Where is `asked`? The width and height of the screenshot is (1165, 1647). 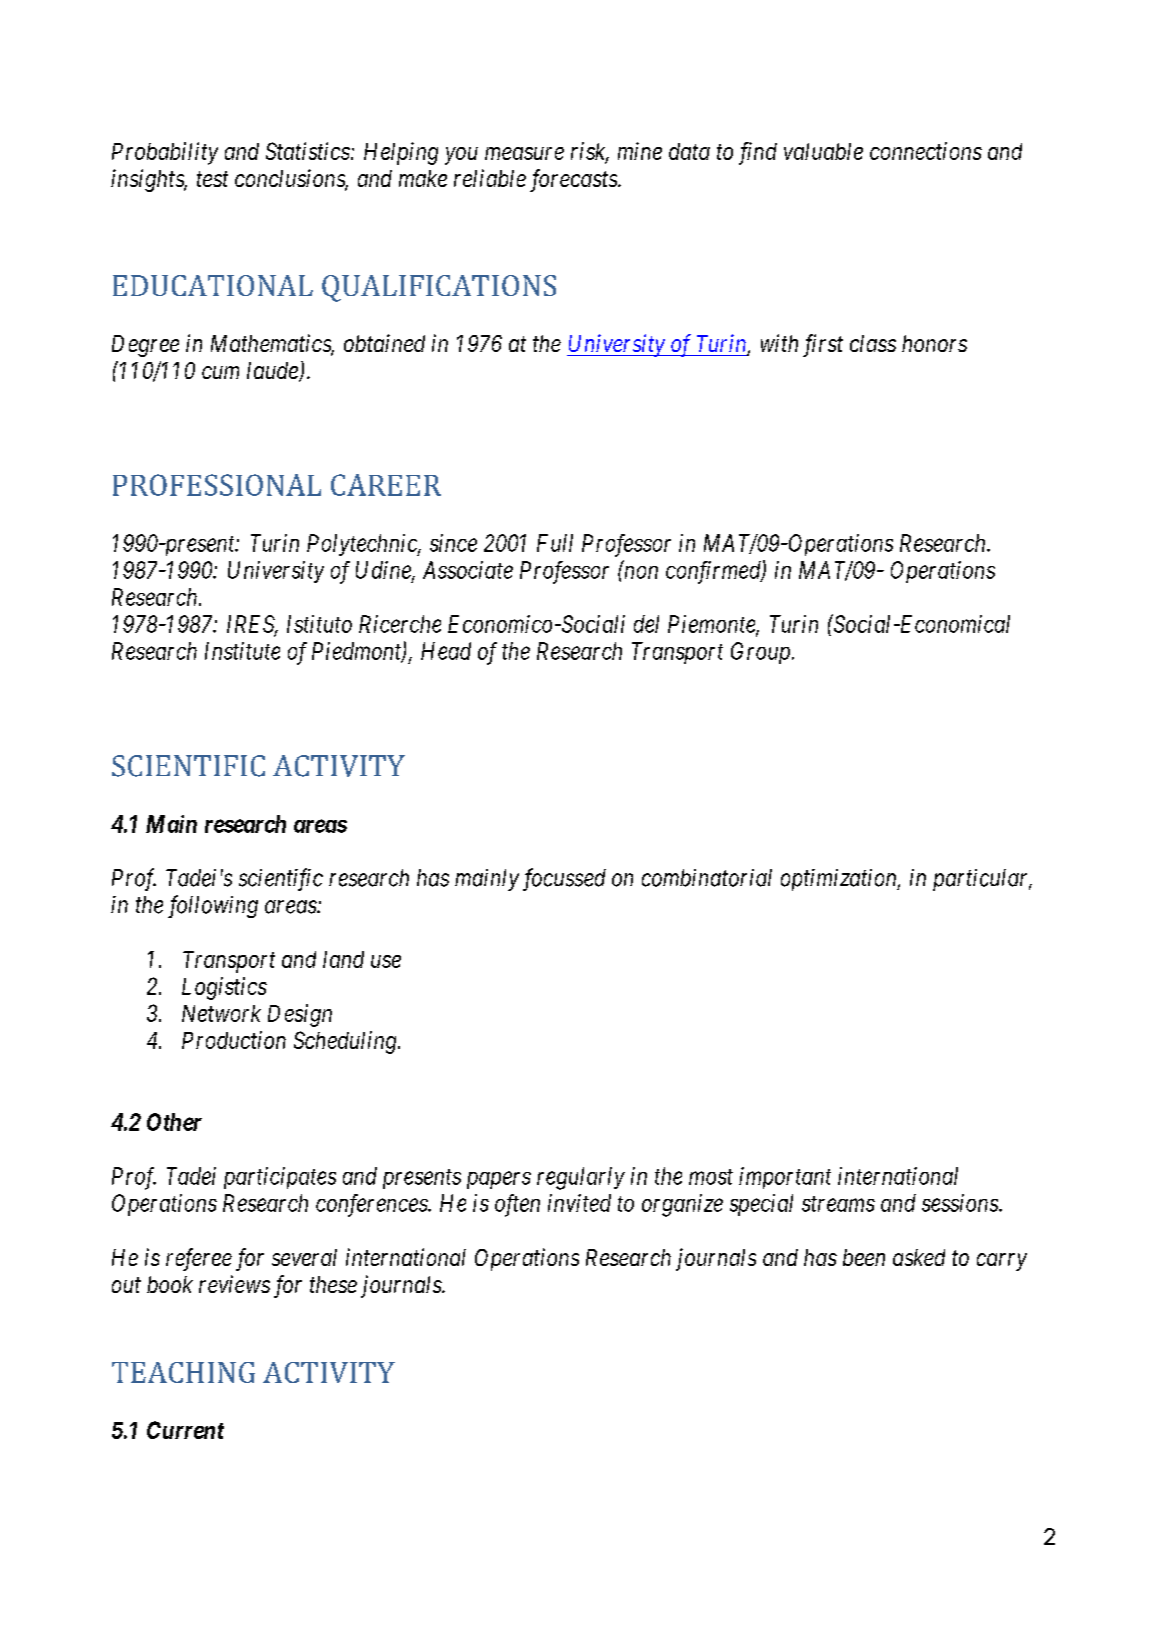
asked is located at coordinates (919, 1257).
